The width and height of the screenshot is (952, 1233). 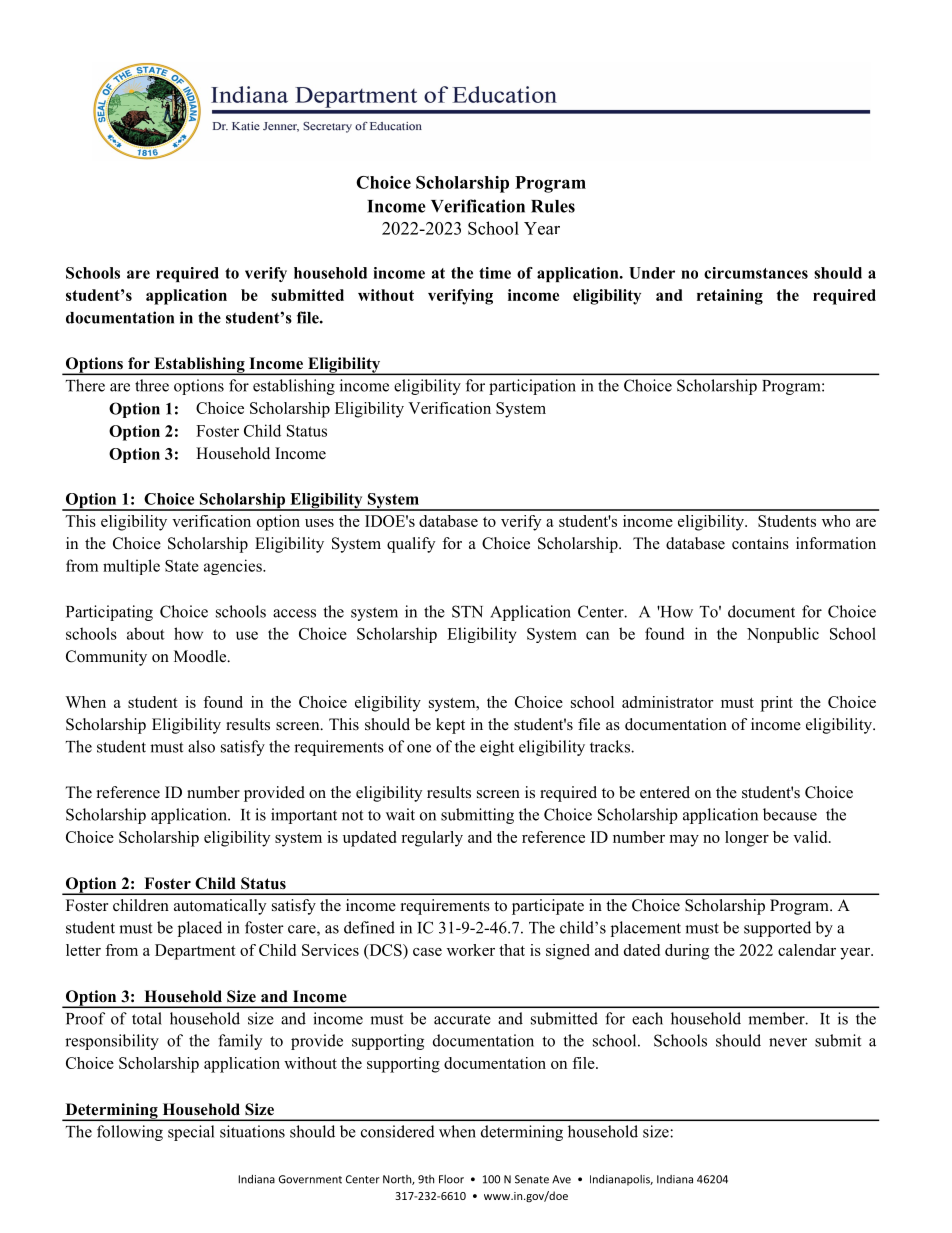 What do you see at coordinates (687, 952) in the screenshot?
I see `during` at bounding box center [687, 952].
